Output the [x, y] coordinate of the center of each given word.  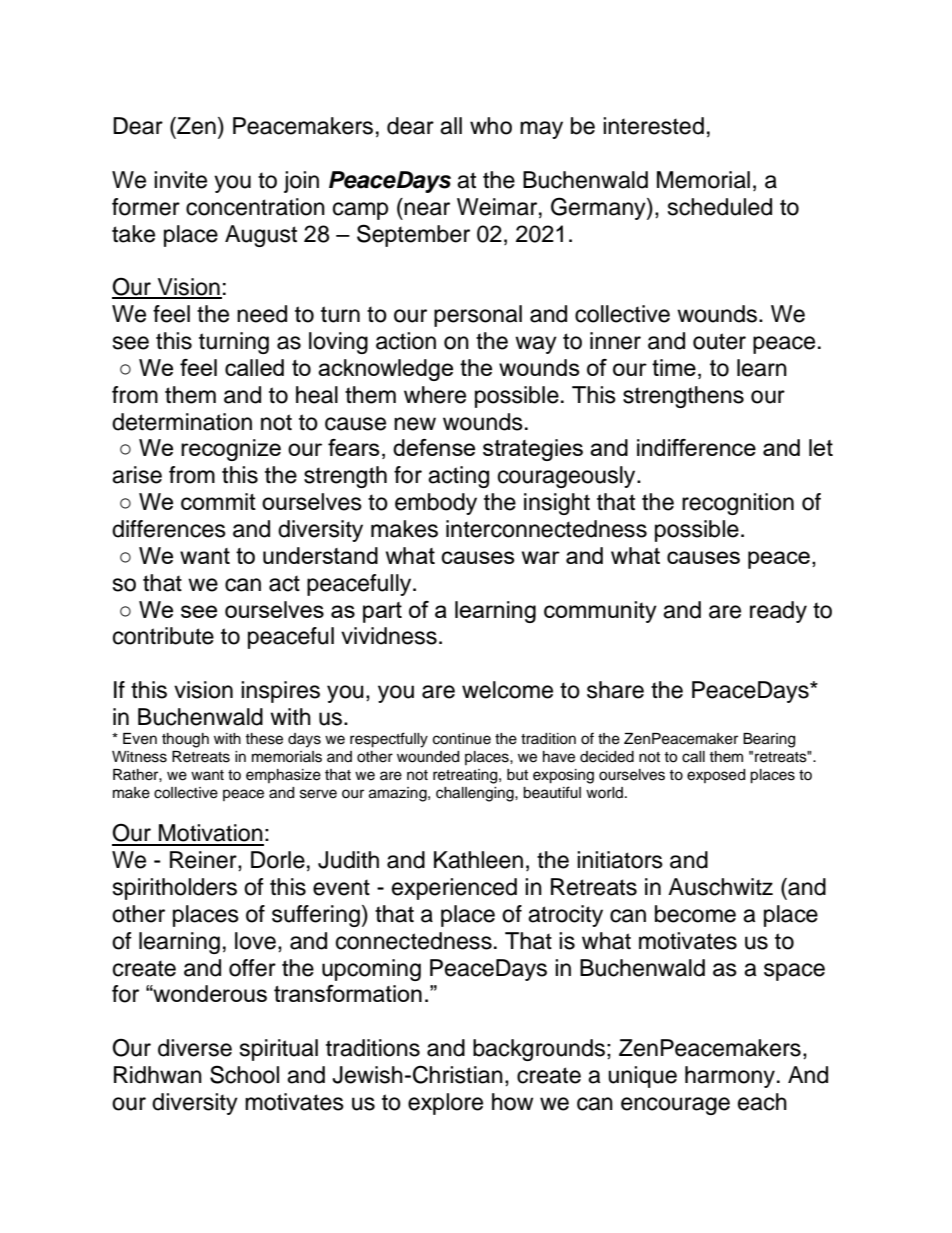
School [244, 1074]
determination [182, 422]
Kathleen [478, 860]
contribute [163, 636]
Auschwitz [720, 887]
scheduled [720, 207]
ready [778, 612]
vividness [389, 636]
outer [719, 341]
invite [180, 180]
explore [445, 1104]
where [435, 395]
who [491, 126]
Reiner [204, 861]
